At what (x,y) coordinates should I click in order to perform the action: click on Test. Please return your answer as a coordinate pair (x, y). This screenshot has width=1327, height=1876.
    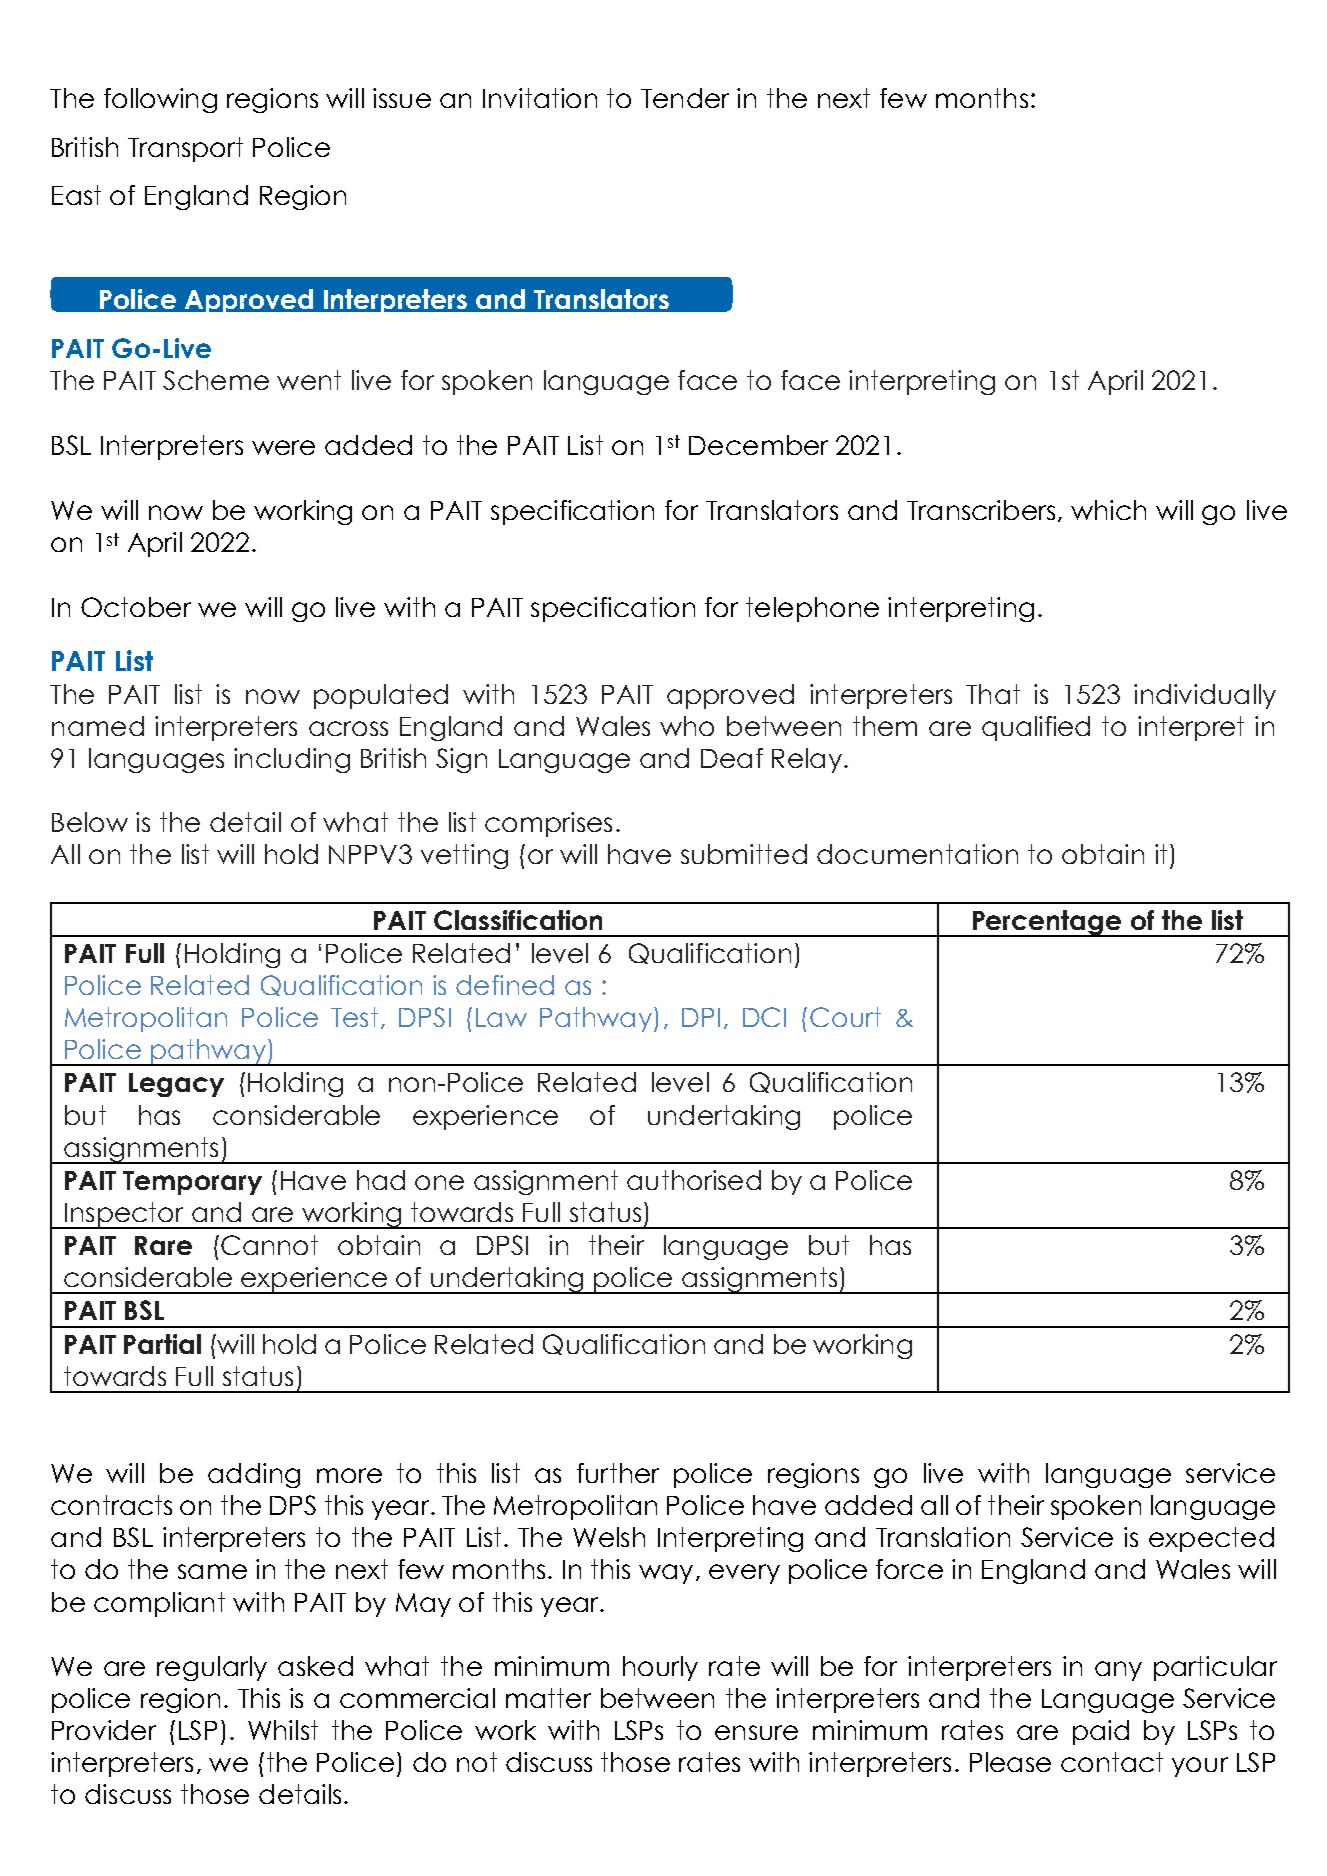
    Looking at the image, I should click on (354, 1017).
